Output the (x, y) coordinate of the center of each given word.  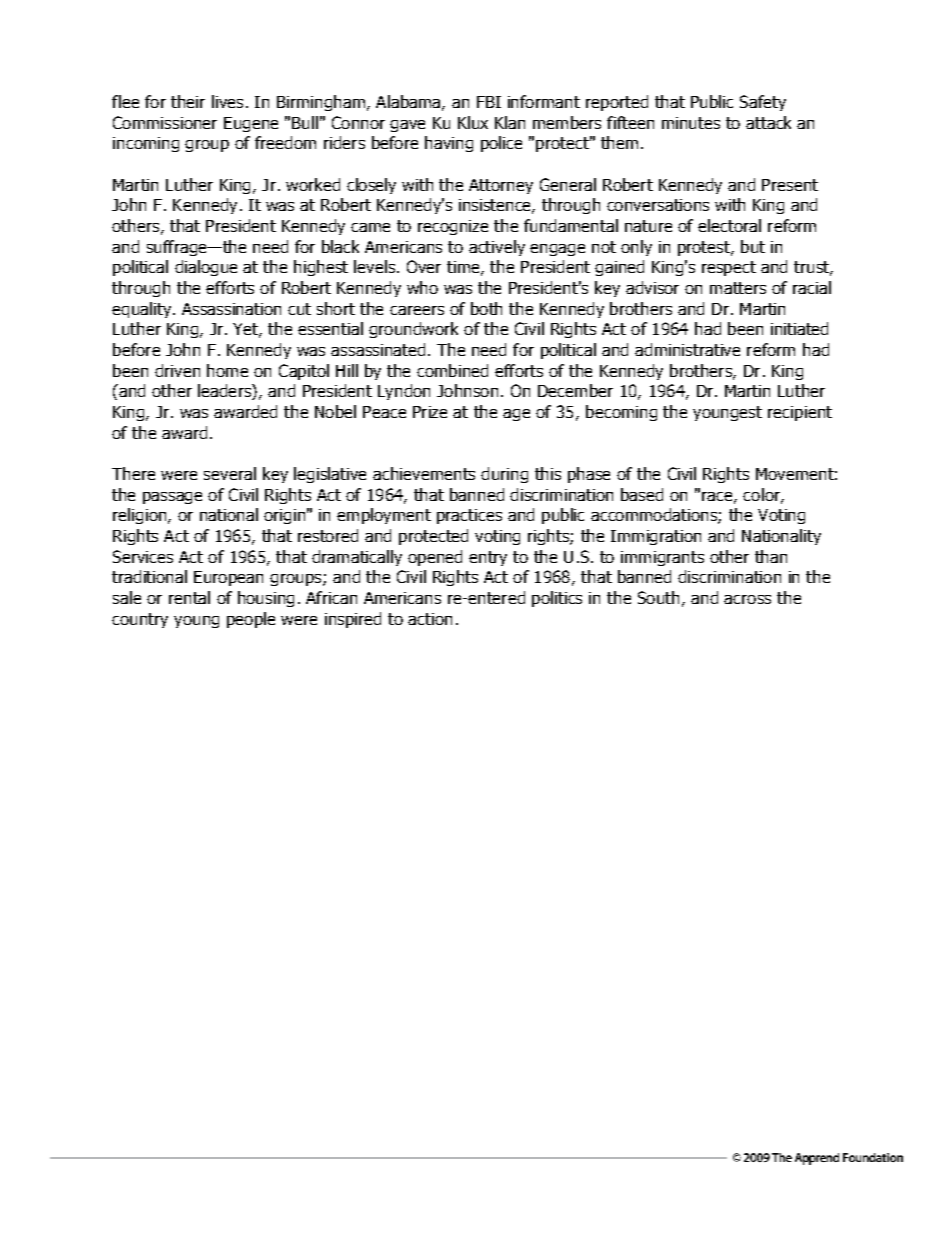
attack (768, 122)
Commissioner (165, 122)
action (430, 619)
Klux (473, 122)
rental (189, 597)
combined (452, 370)
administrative (687, 349)
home (227, 370)
